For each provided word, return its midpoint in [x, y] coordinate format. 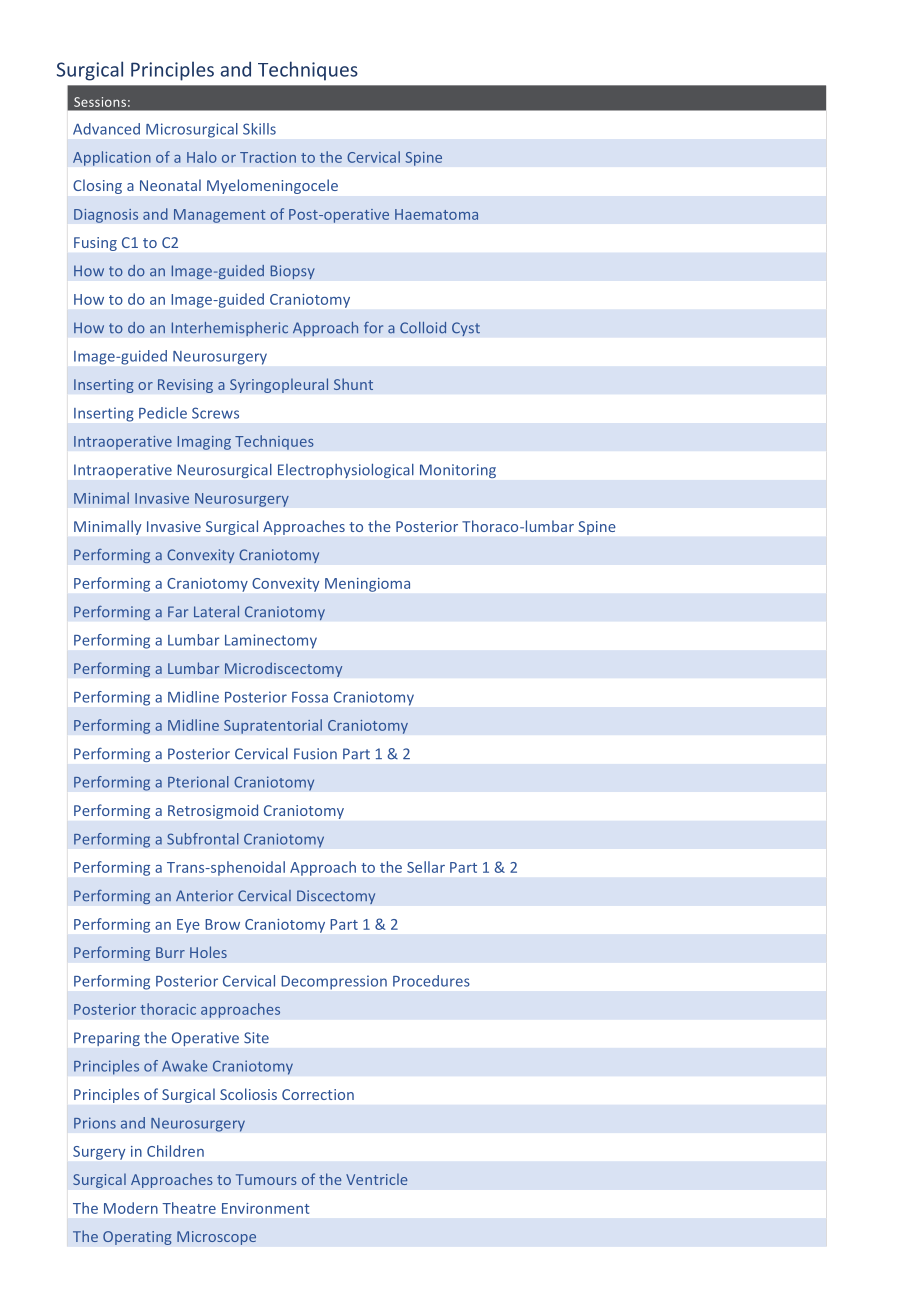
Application [112, 158]
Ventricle [377, 1179]
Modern [131, 1208]
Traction [268, 157]
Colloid [423, 328]
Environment [266, 1208]
